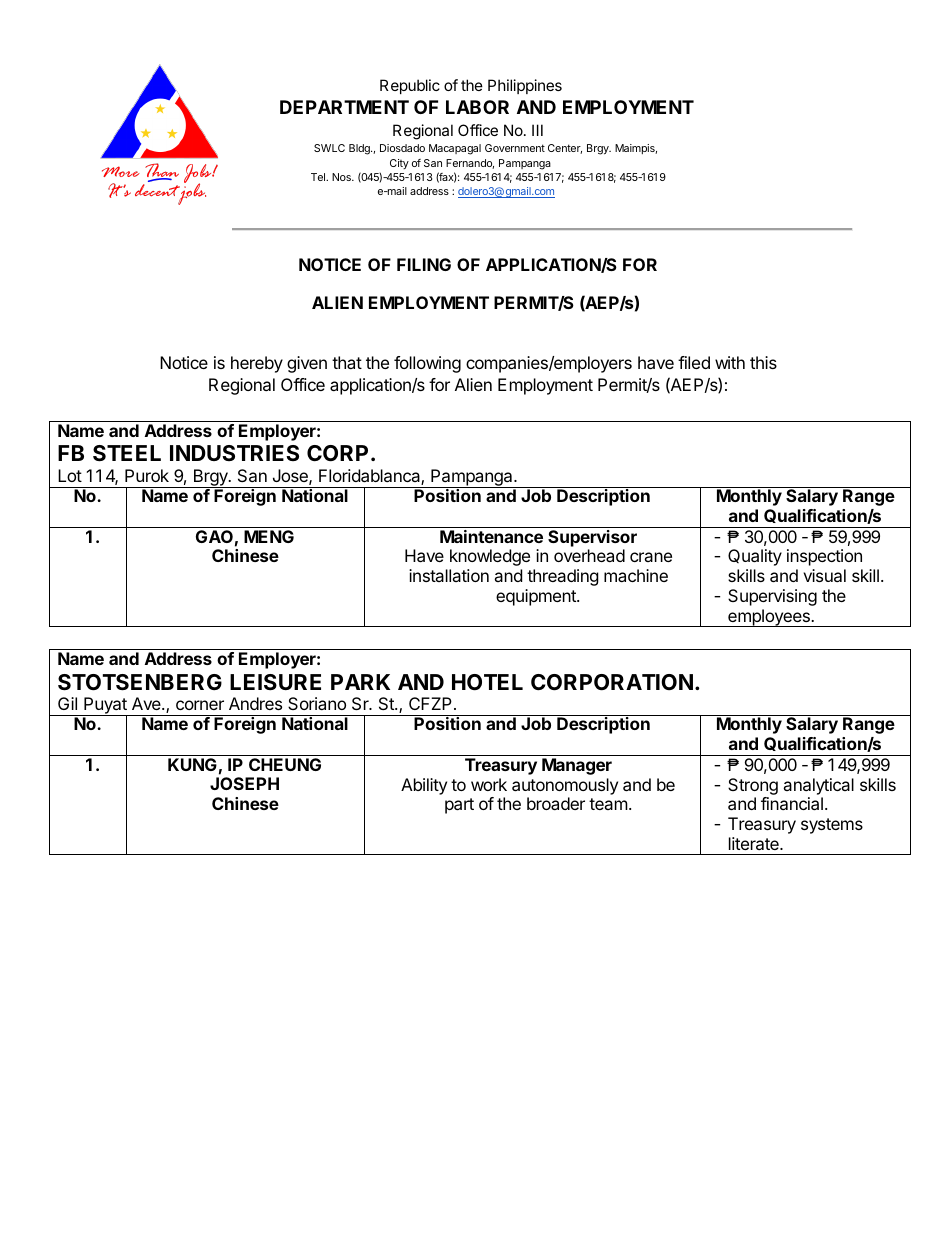  Describe the element at coordinates (257, 364) in the page. I see `hereby` at that location.
